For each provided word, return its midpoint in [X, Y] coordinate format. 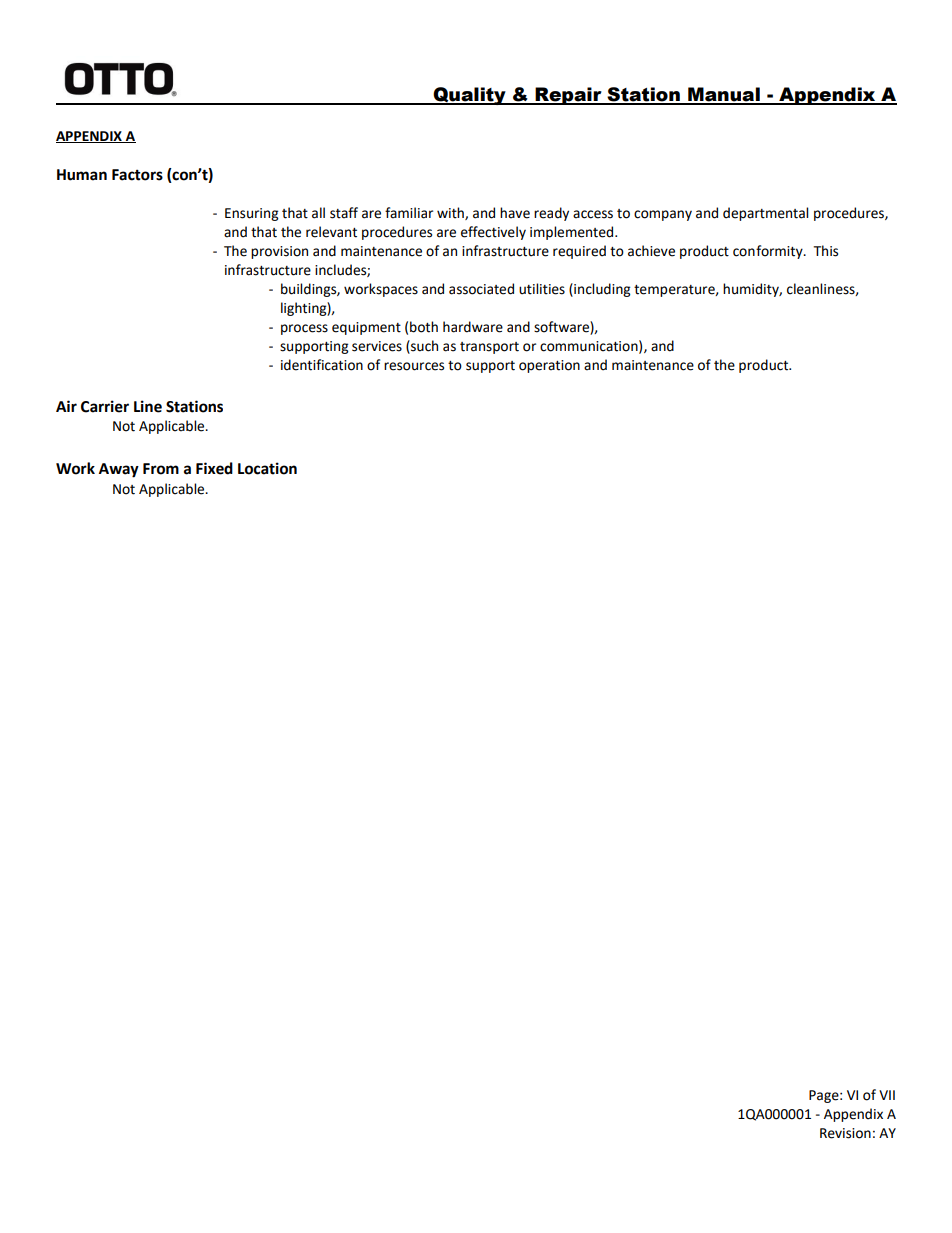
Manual [724, 95]
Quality [470, 96]
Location [267, 468]
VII [887, 1095]
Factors [137, 175]
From [161, 469]
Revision [845, 1133]
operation [549, 366]
